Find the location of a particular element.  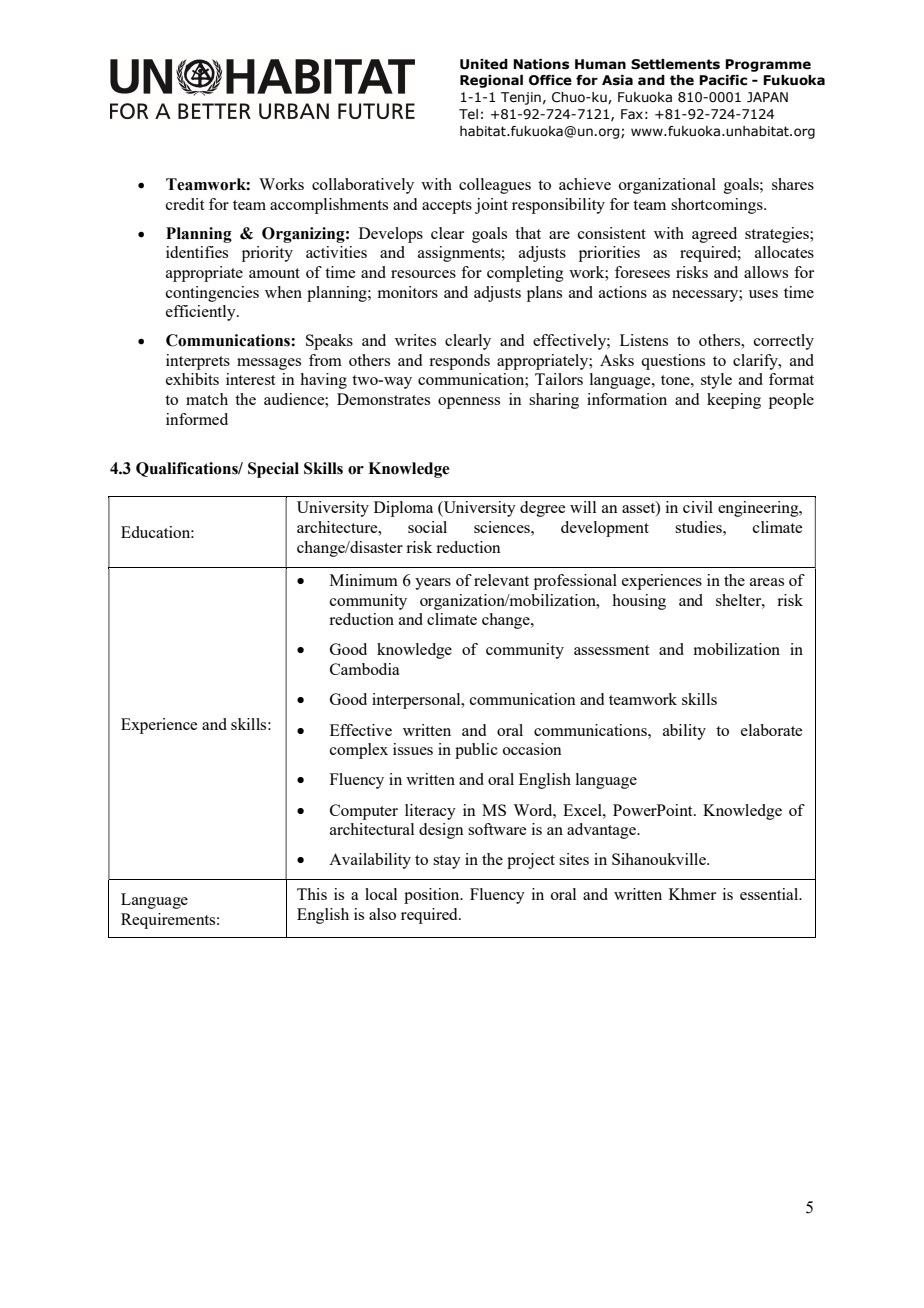

areas is located at coordinates (767, 582).
